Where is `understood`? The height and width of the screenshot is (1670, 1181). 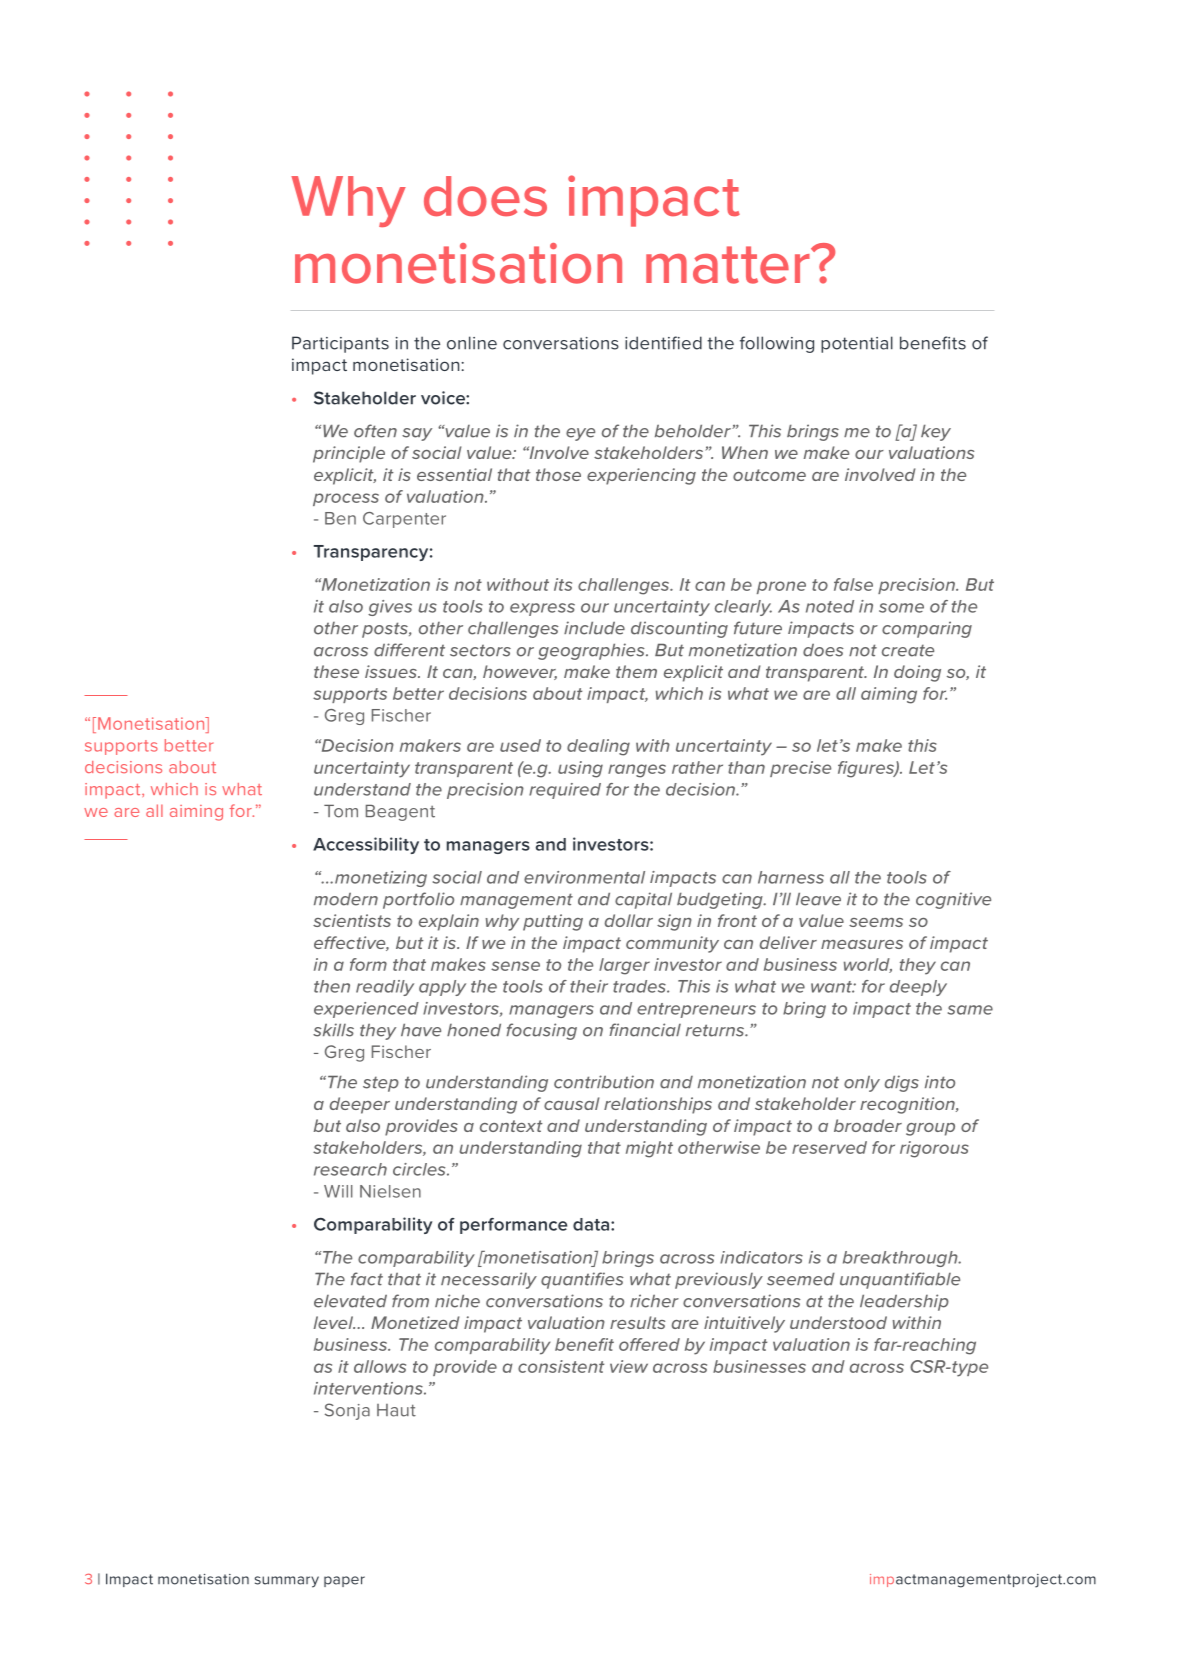 understood is located at coordinates (838, 1322).
